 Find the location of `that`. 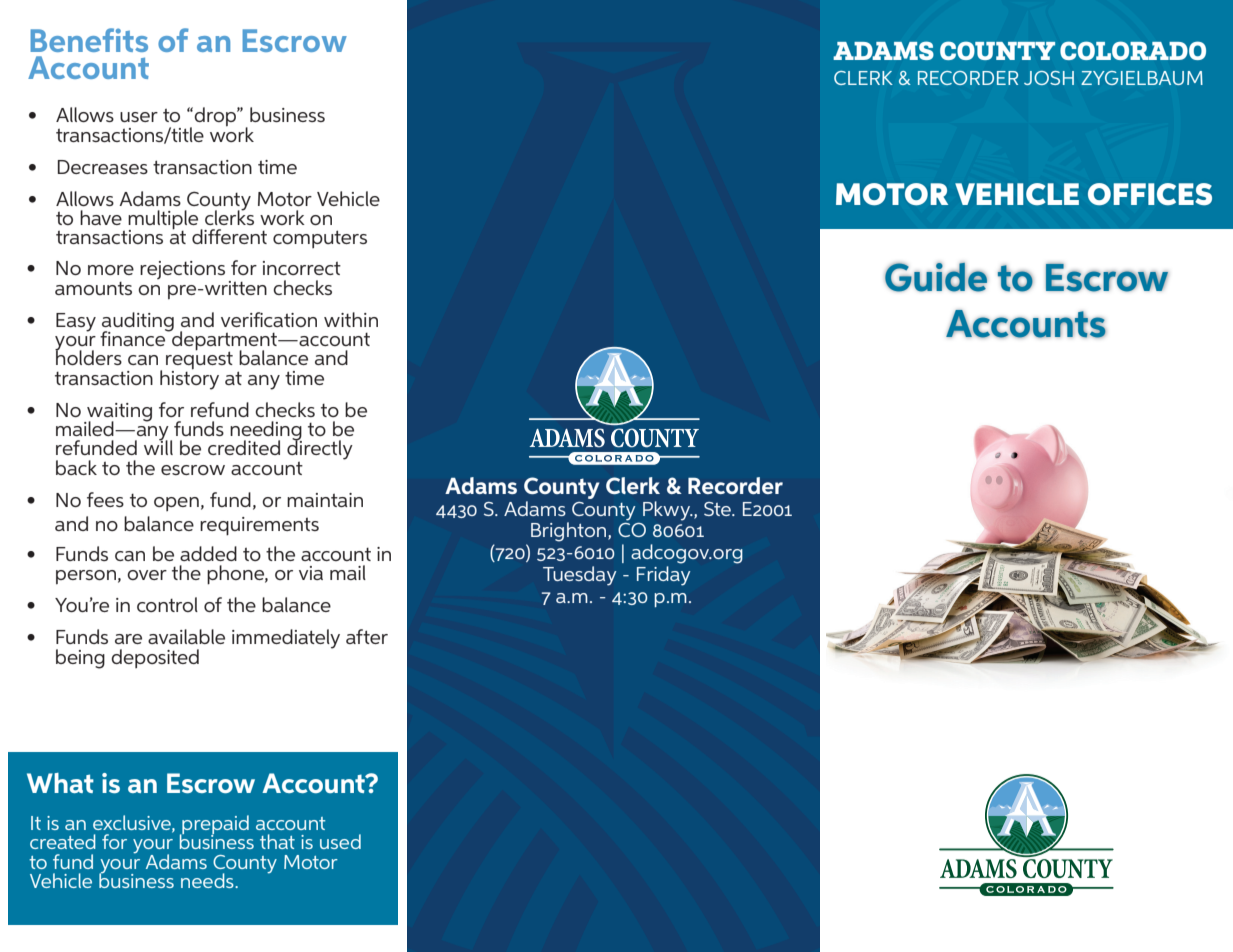

that is located at coordinates (277, 841).
